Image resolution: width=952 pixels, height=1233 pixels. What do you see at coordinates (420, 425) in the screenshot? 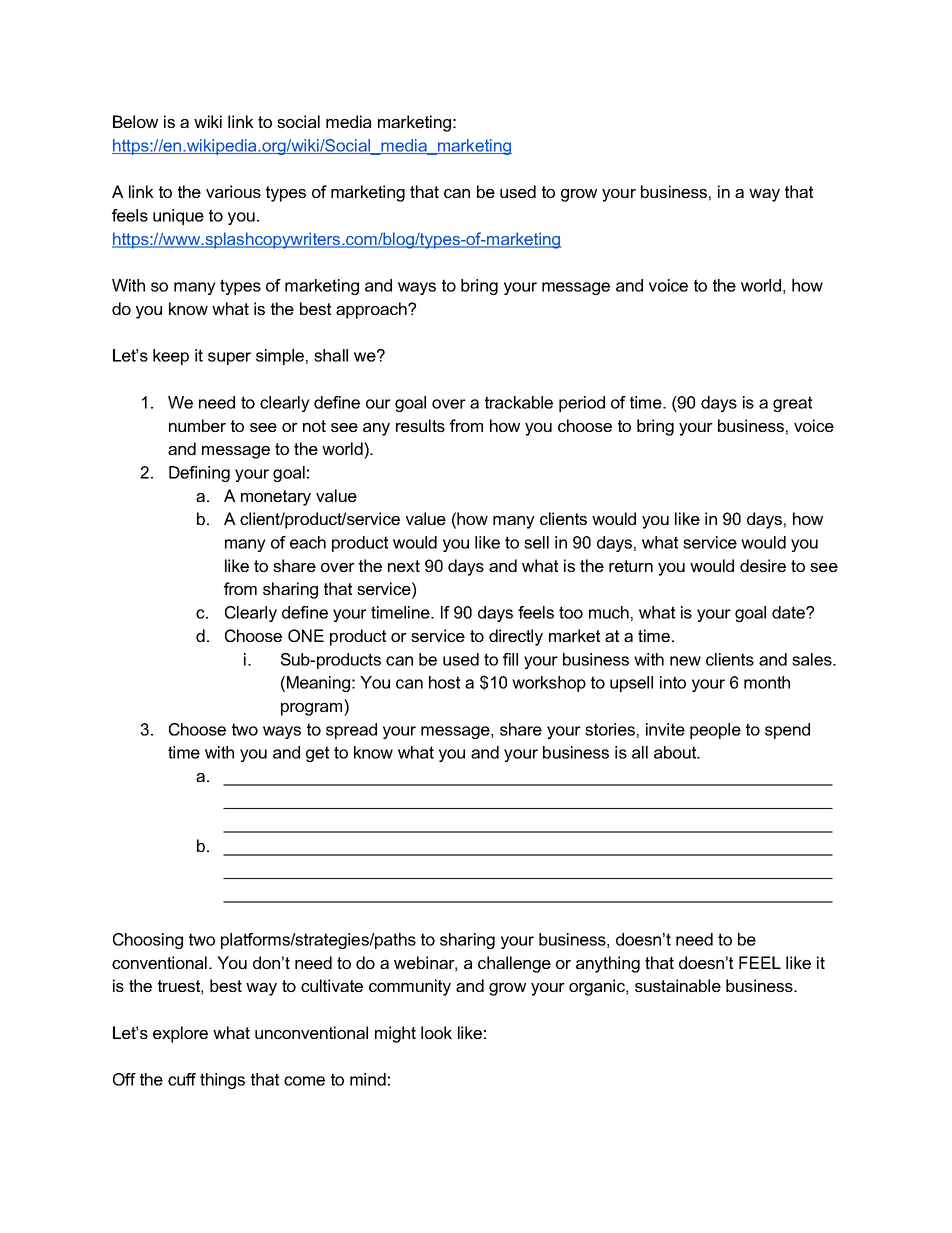
I see `results` at bounding box center [420, 425].
